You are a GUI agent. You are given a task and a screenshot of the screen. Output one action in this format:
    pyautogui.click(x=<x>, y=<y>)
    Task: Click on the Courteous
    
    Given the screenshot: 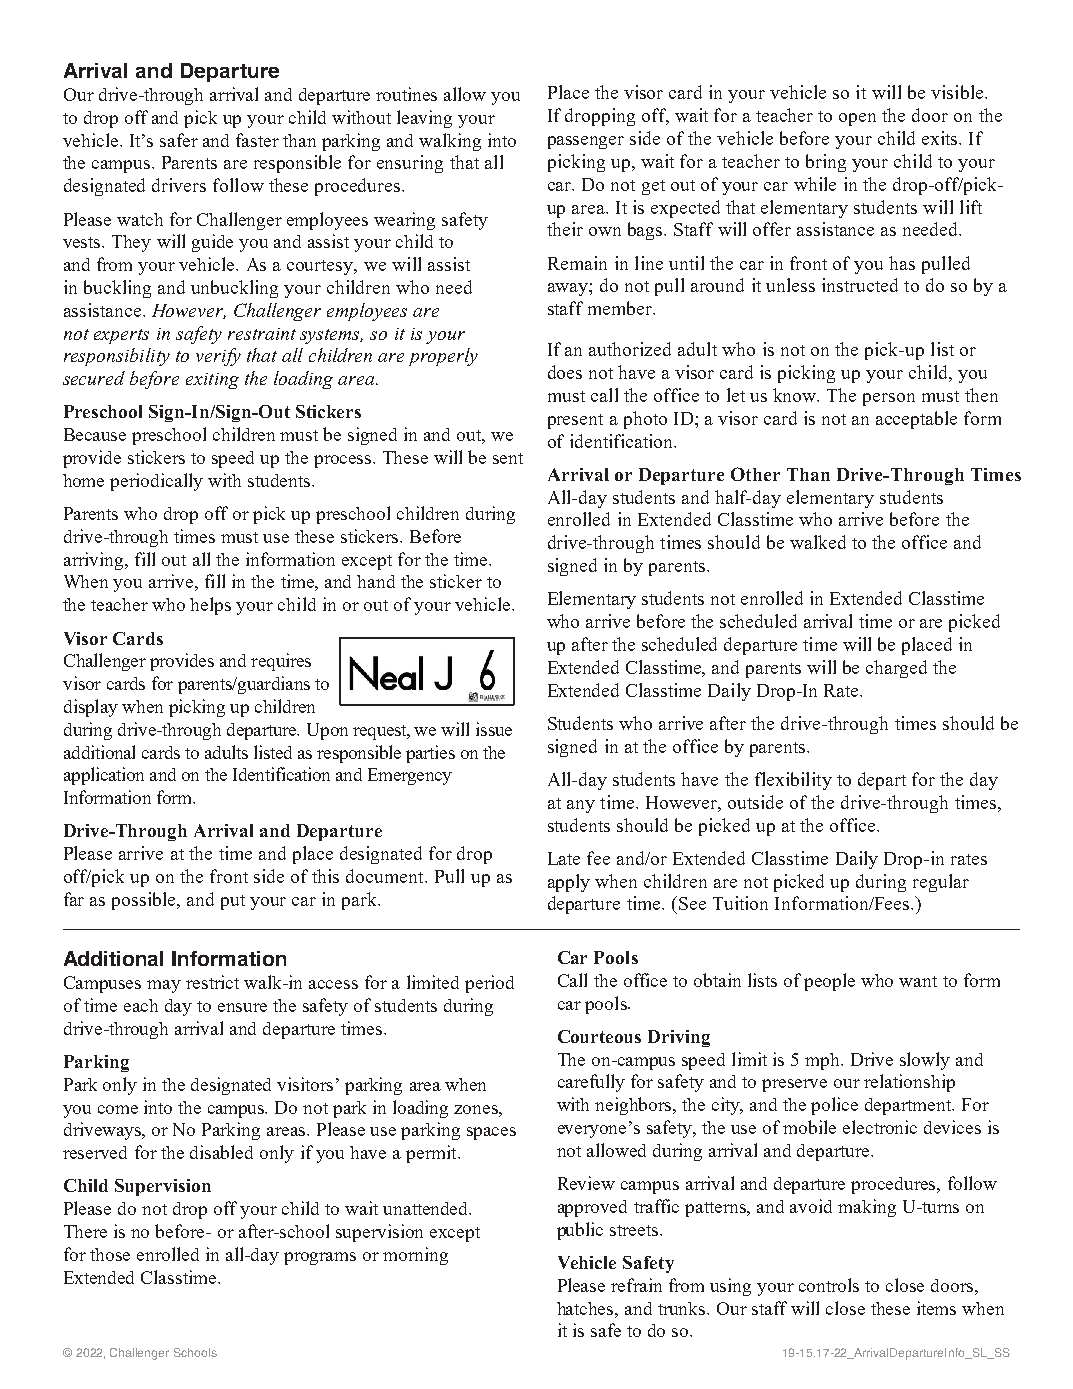 What is the action you would take?
    pyautogui.click(x=599, y=1036)
